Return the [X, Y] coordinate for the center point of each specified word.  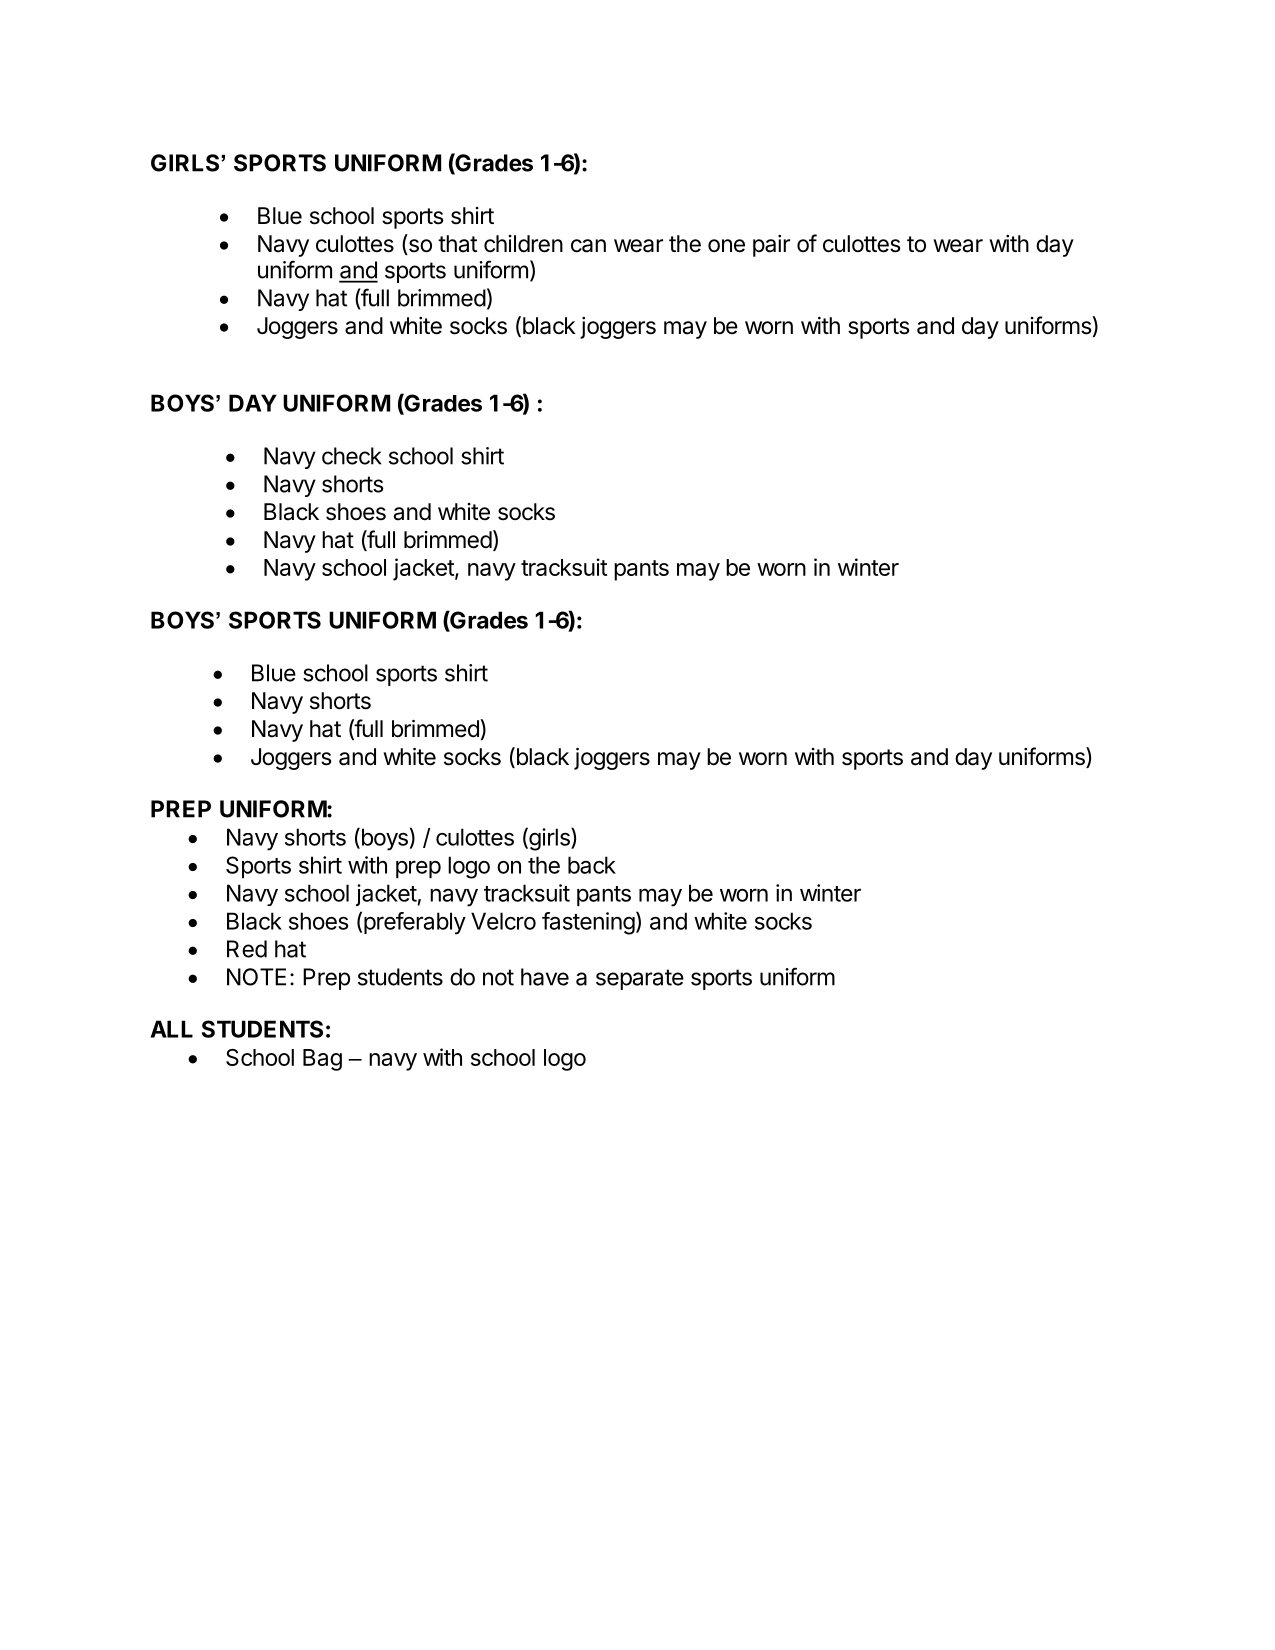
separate [640, 979]
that [458, 244]
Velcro [503, 921]
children [523, 244]
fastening [588, 923]
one [726, 246]
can [588, 246]
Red [247, 949]
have [545, 977]
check [352, 456]
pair [771, 246]
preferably [415, 923]
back [592, 865]
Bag [322, 1060]
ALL [172, 1029]
